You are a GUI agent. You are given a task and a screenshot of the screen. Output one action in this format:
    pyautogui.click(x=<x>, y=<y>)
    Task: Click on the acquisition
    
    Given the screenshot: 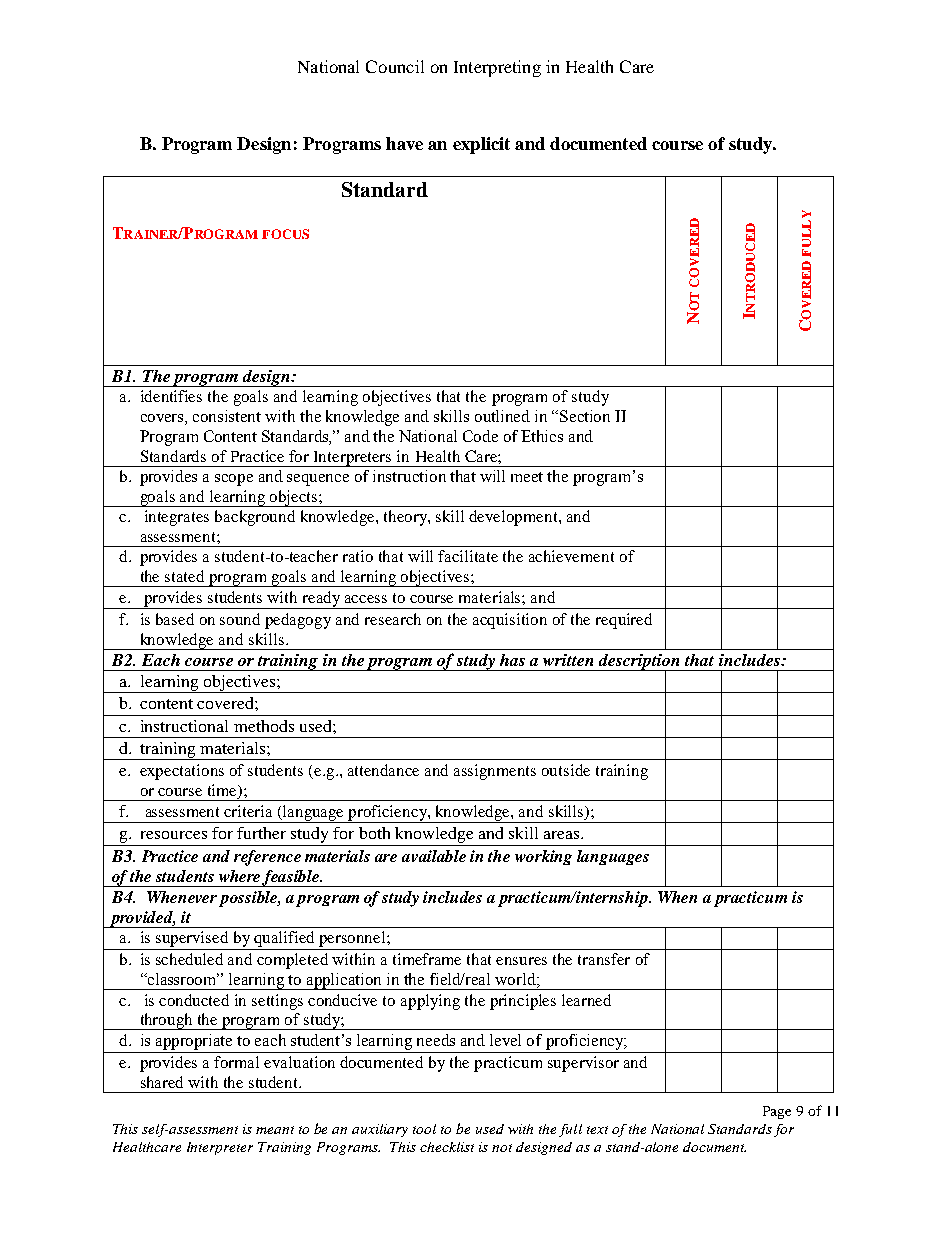 What is the action you would take?
    pyautogui.click(x=510, y=621)
